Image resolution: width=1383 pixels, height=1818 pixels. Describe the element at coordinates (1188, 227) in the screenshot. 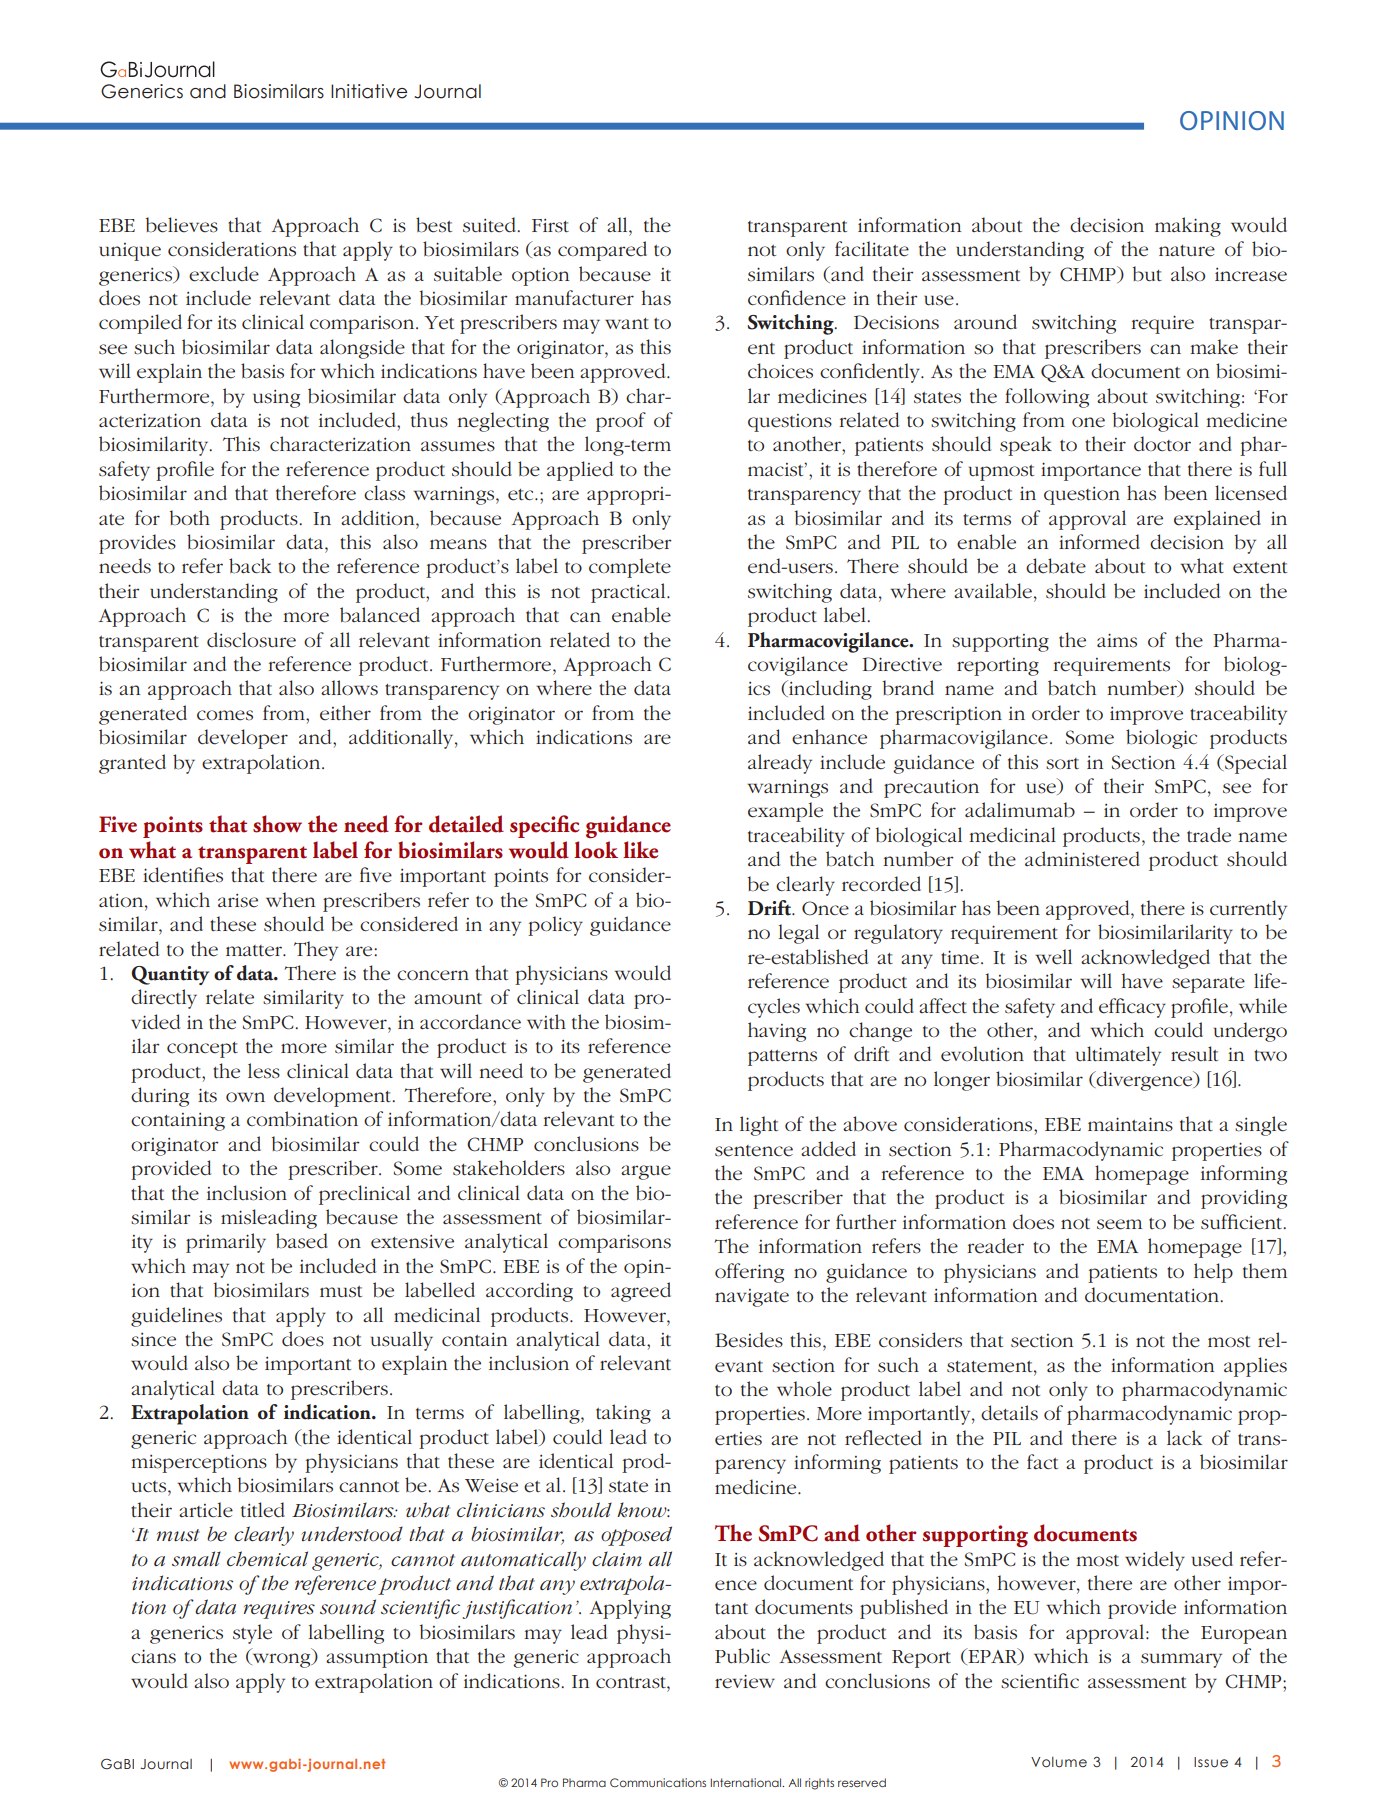

I see `making` at that location.
